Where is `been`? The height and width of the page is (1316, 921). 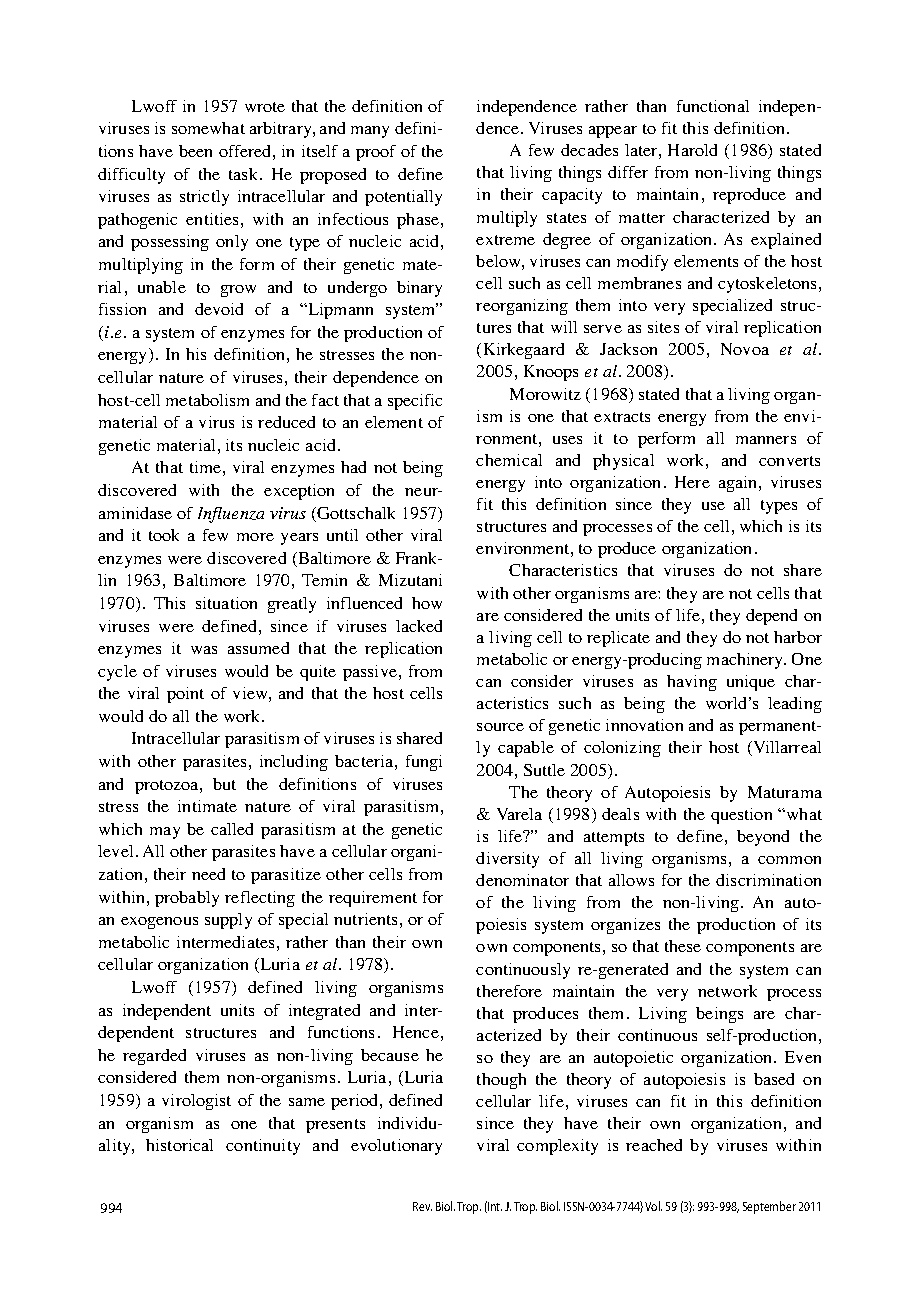 been is located at coordinates (195, 151).
